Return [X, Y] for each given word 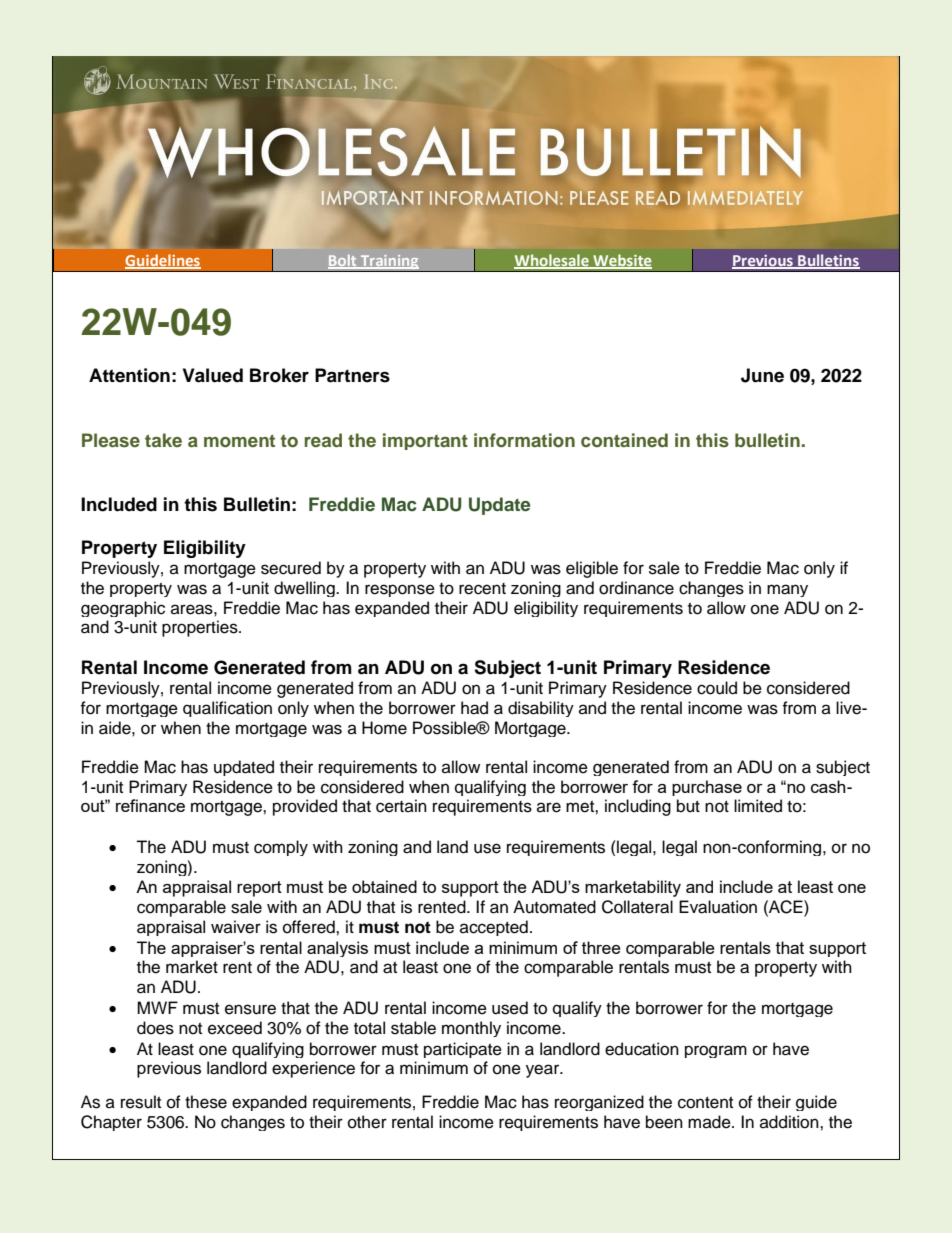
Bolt [343, 262]
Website [621, 261]
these [206, 1102]
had [474, 708]
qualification [227, 709]
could [717, 688]
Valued [213, 375]
